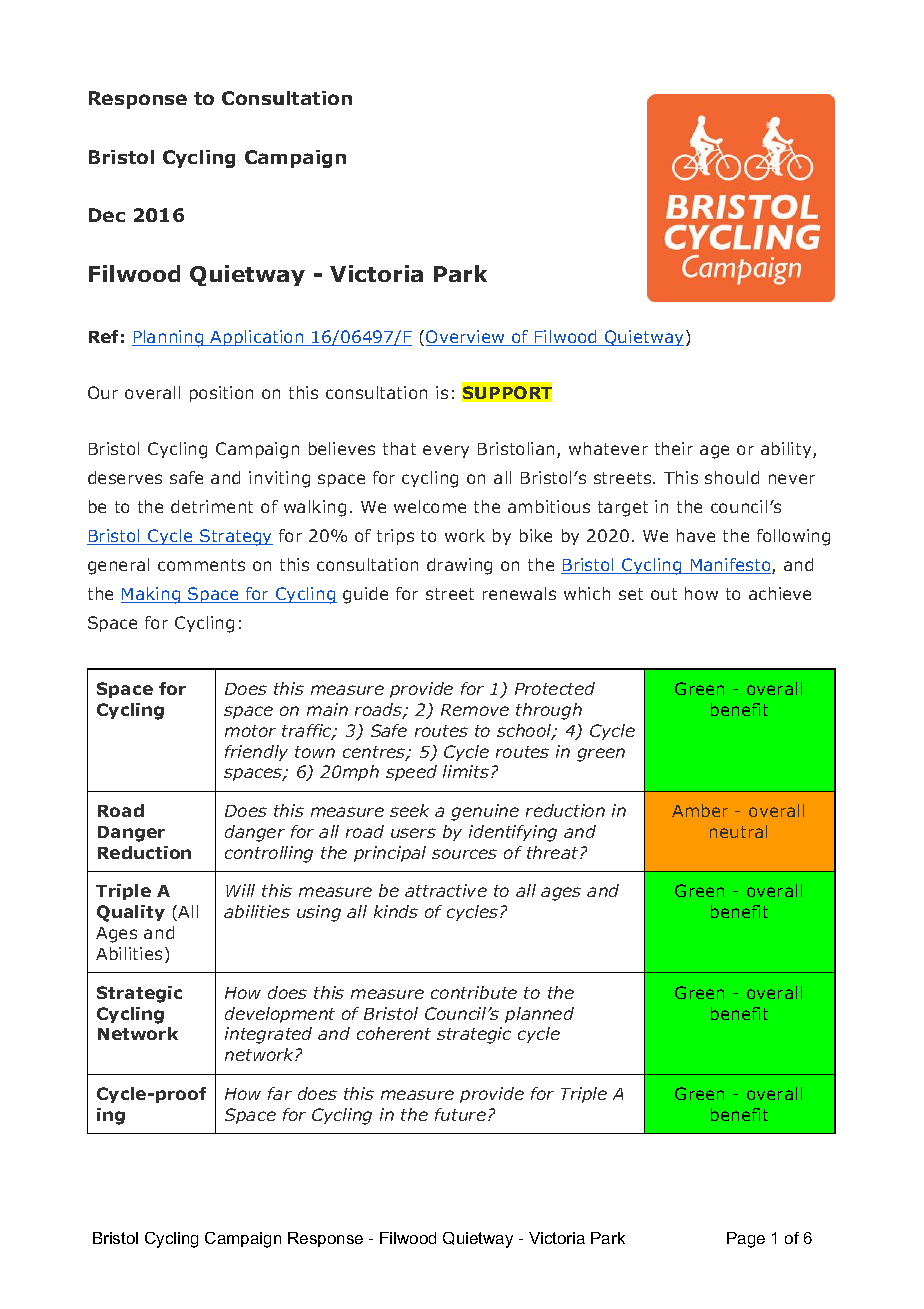  I want to click on motor, so click(250, 731).
